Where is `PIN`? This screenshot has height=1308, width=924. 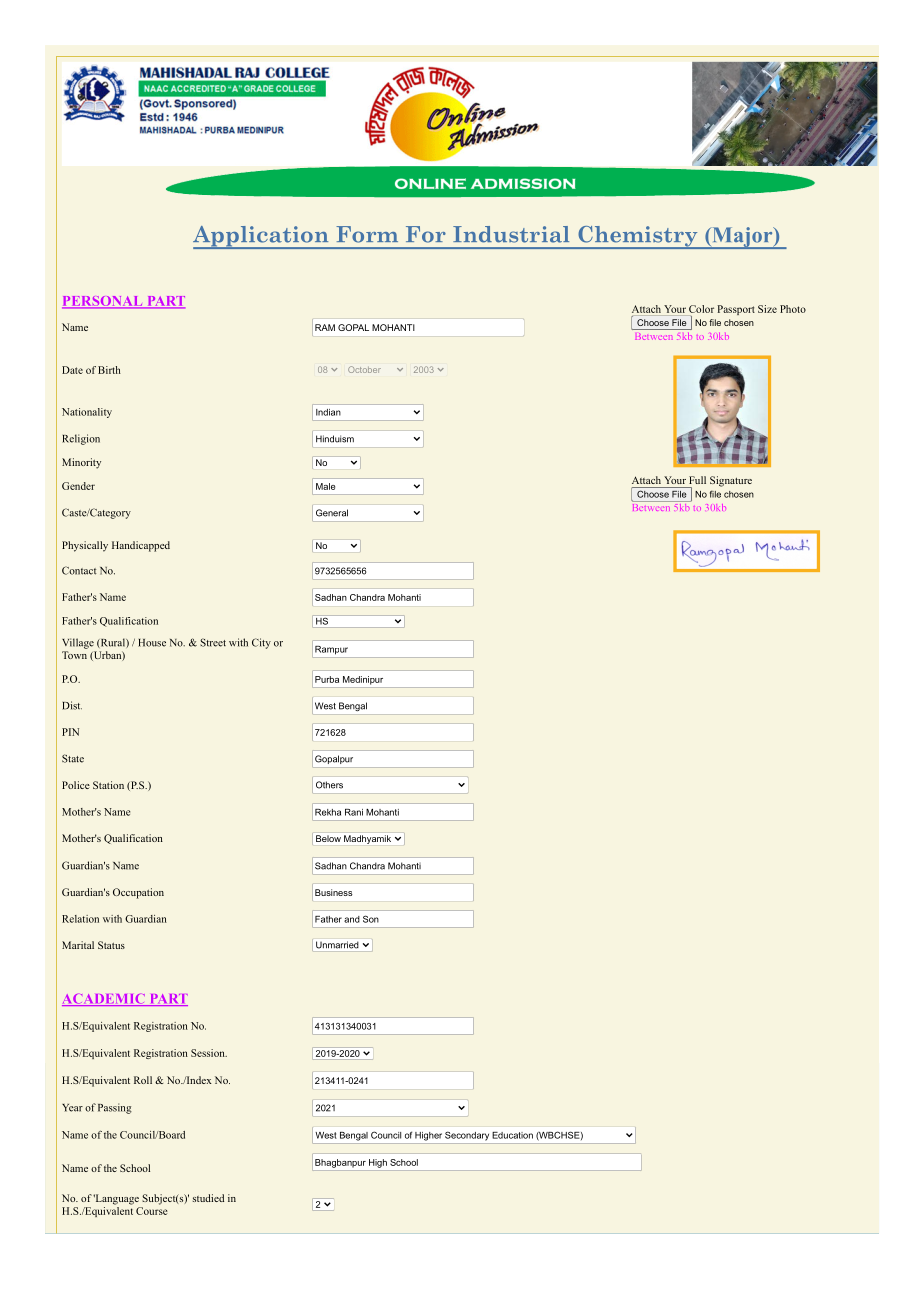
PIN is located at coordinates (70, 732).
